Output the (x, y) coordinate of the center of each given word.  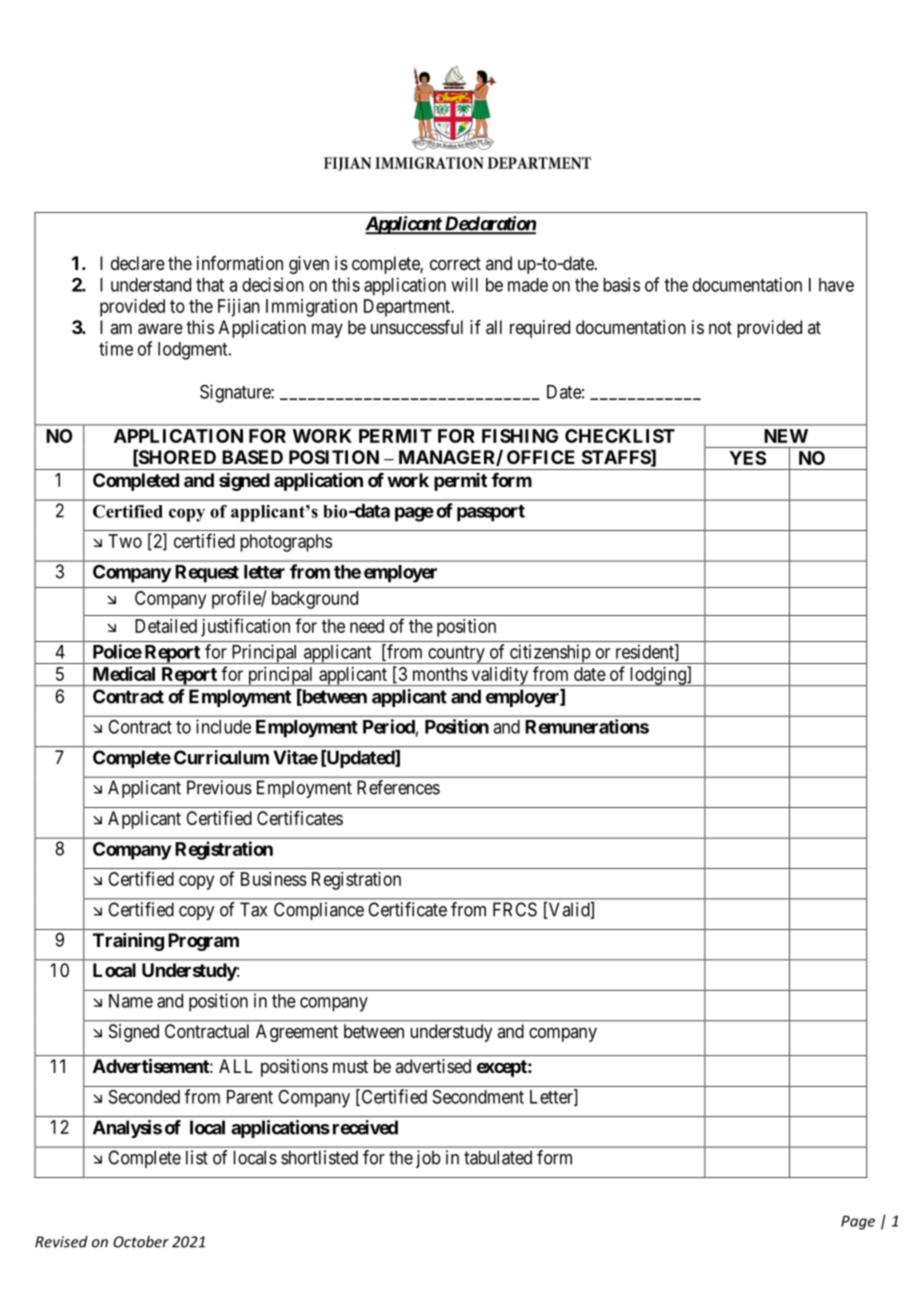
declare (138, 263)
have (836, 285)
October (141, 1241)
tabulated (498, 1157)
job (428, 1159)
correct (455, 263)
